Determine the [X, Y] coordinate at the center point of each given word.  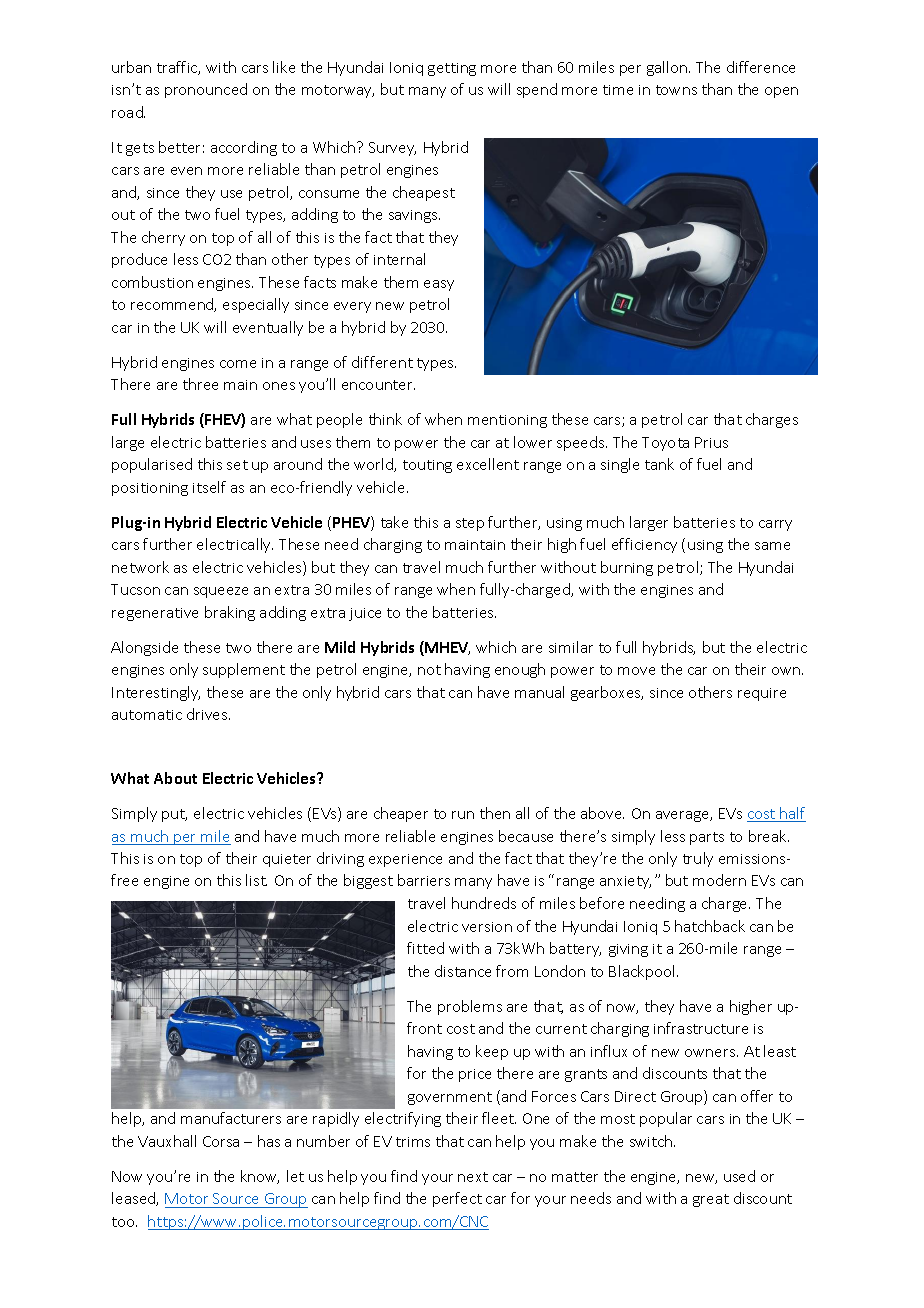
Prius [711, 442]
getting [452, 69]
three [200, 384]
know [260, 1177]
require [762, 694]
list [256, 880]
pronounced [206, 90]
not [429, 670]
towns [676, 90]
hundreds [484, 903]
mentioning [507, 421]
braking [230, 613]
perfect [457, 1199]
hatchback [710, 926]
